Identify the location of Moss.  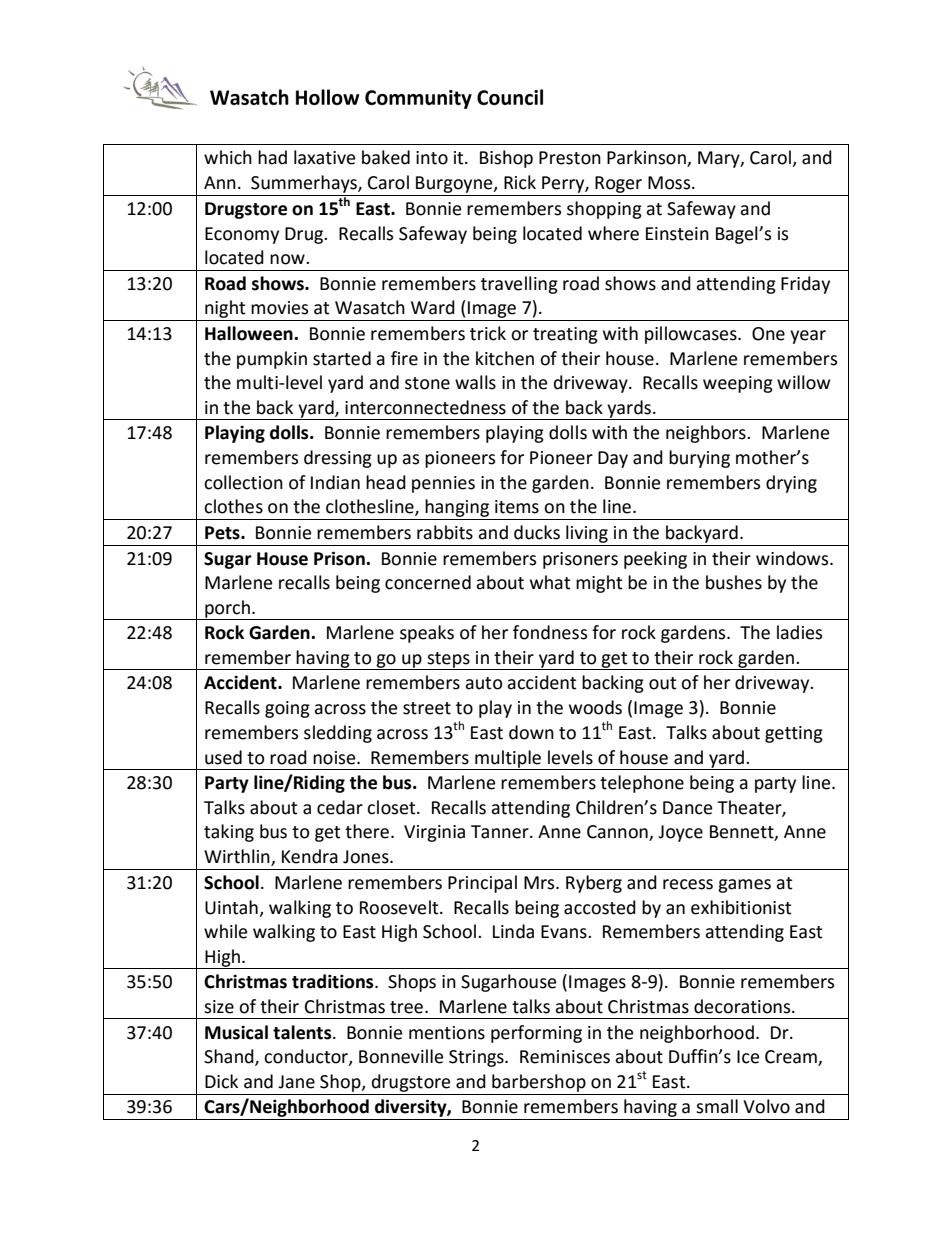
(670, 183).
